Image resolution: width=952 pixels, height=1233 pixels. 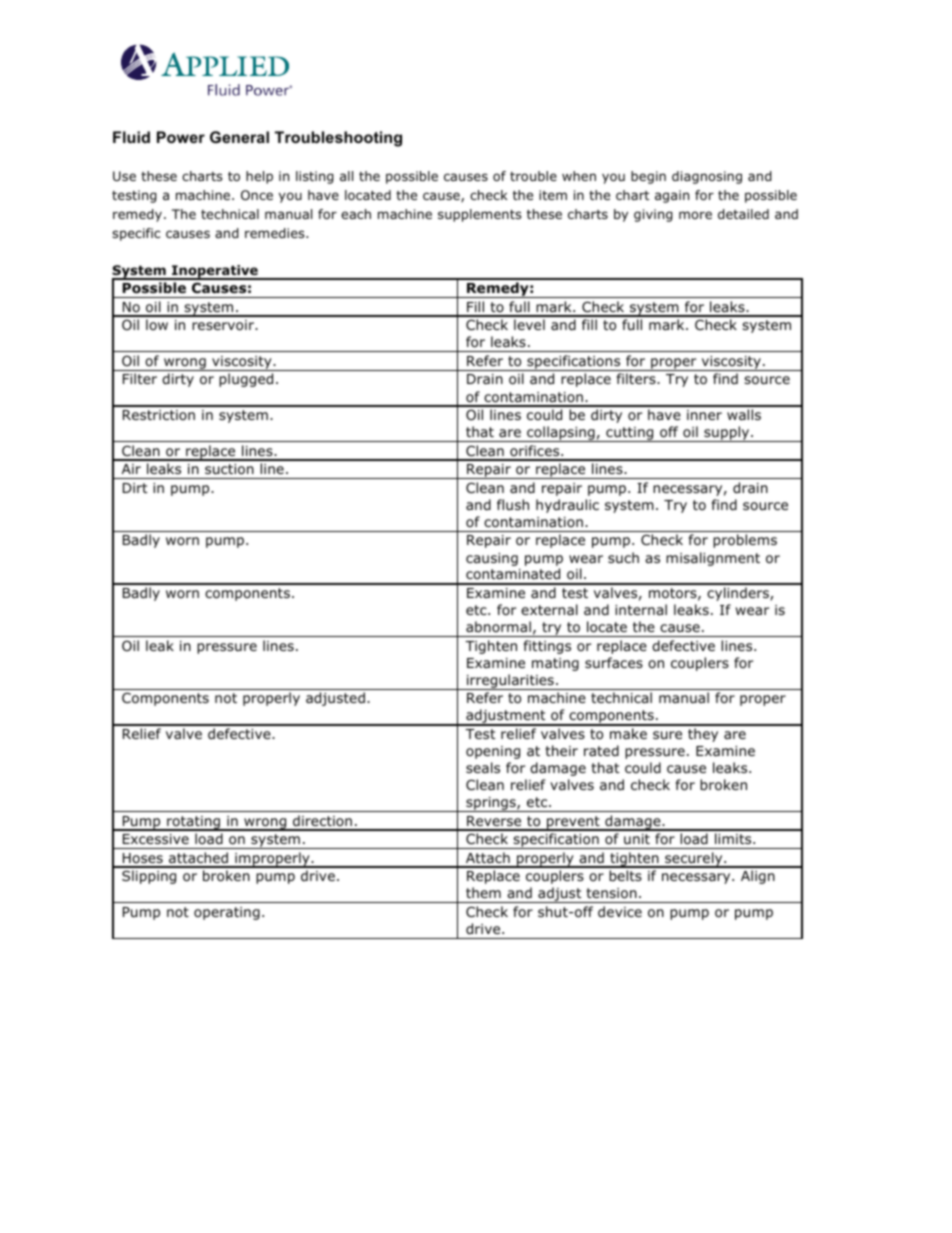 What do you see at coordinates (224, 325) in the screenshot?
I see `reservoir` at bounding box center [224, 325].
